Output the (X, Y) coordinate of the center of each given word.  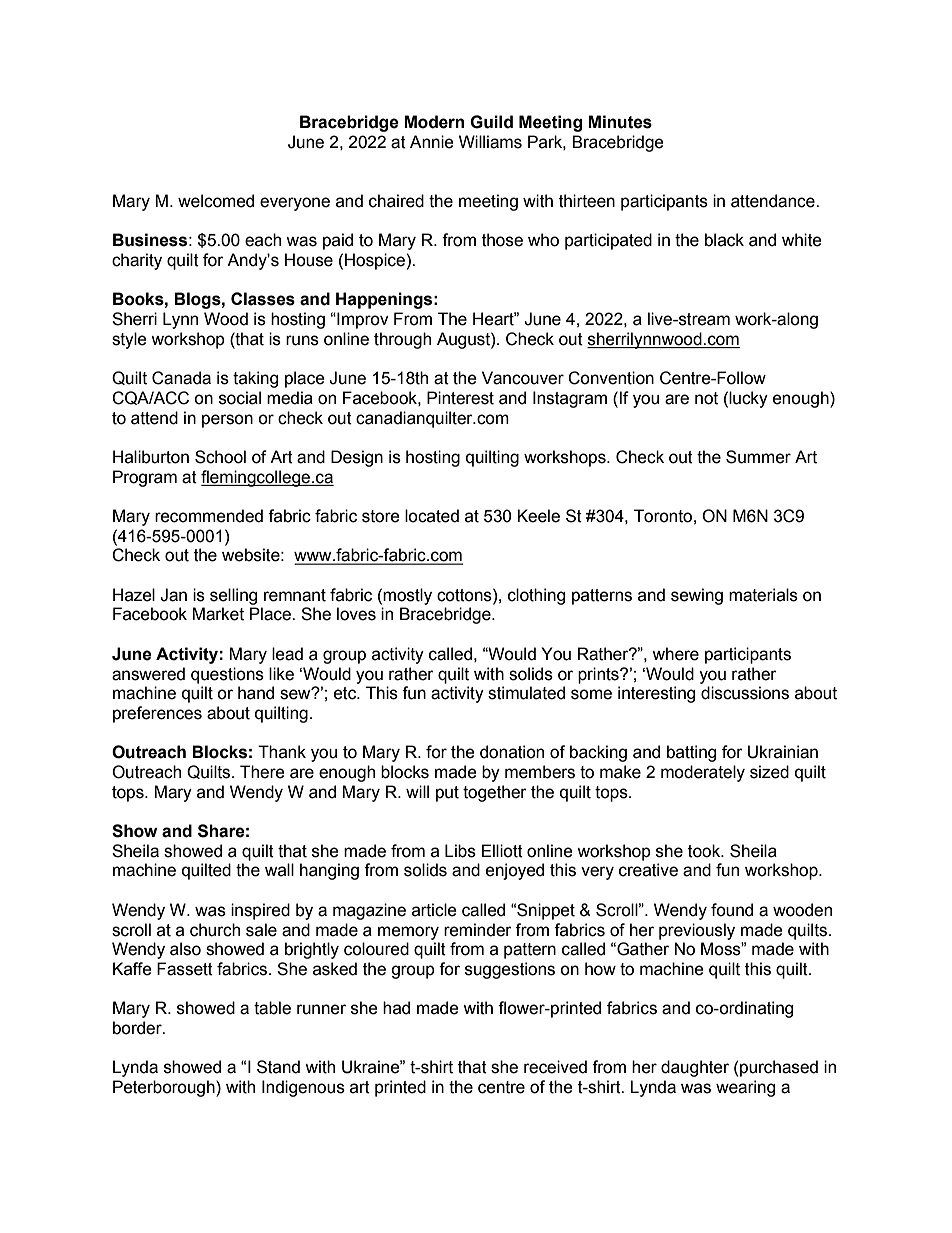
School (220, 457)
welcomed (216, 201)
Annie (432, 142)
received (555, 1067)
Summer (758, 457)
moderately (703, 773)
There (262, 772)
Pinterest (460, 398)
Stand (278, 1067)
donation (512, 752)
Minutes (620, 122)
